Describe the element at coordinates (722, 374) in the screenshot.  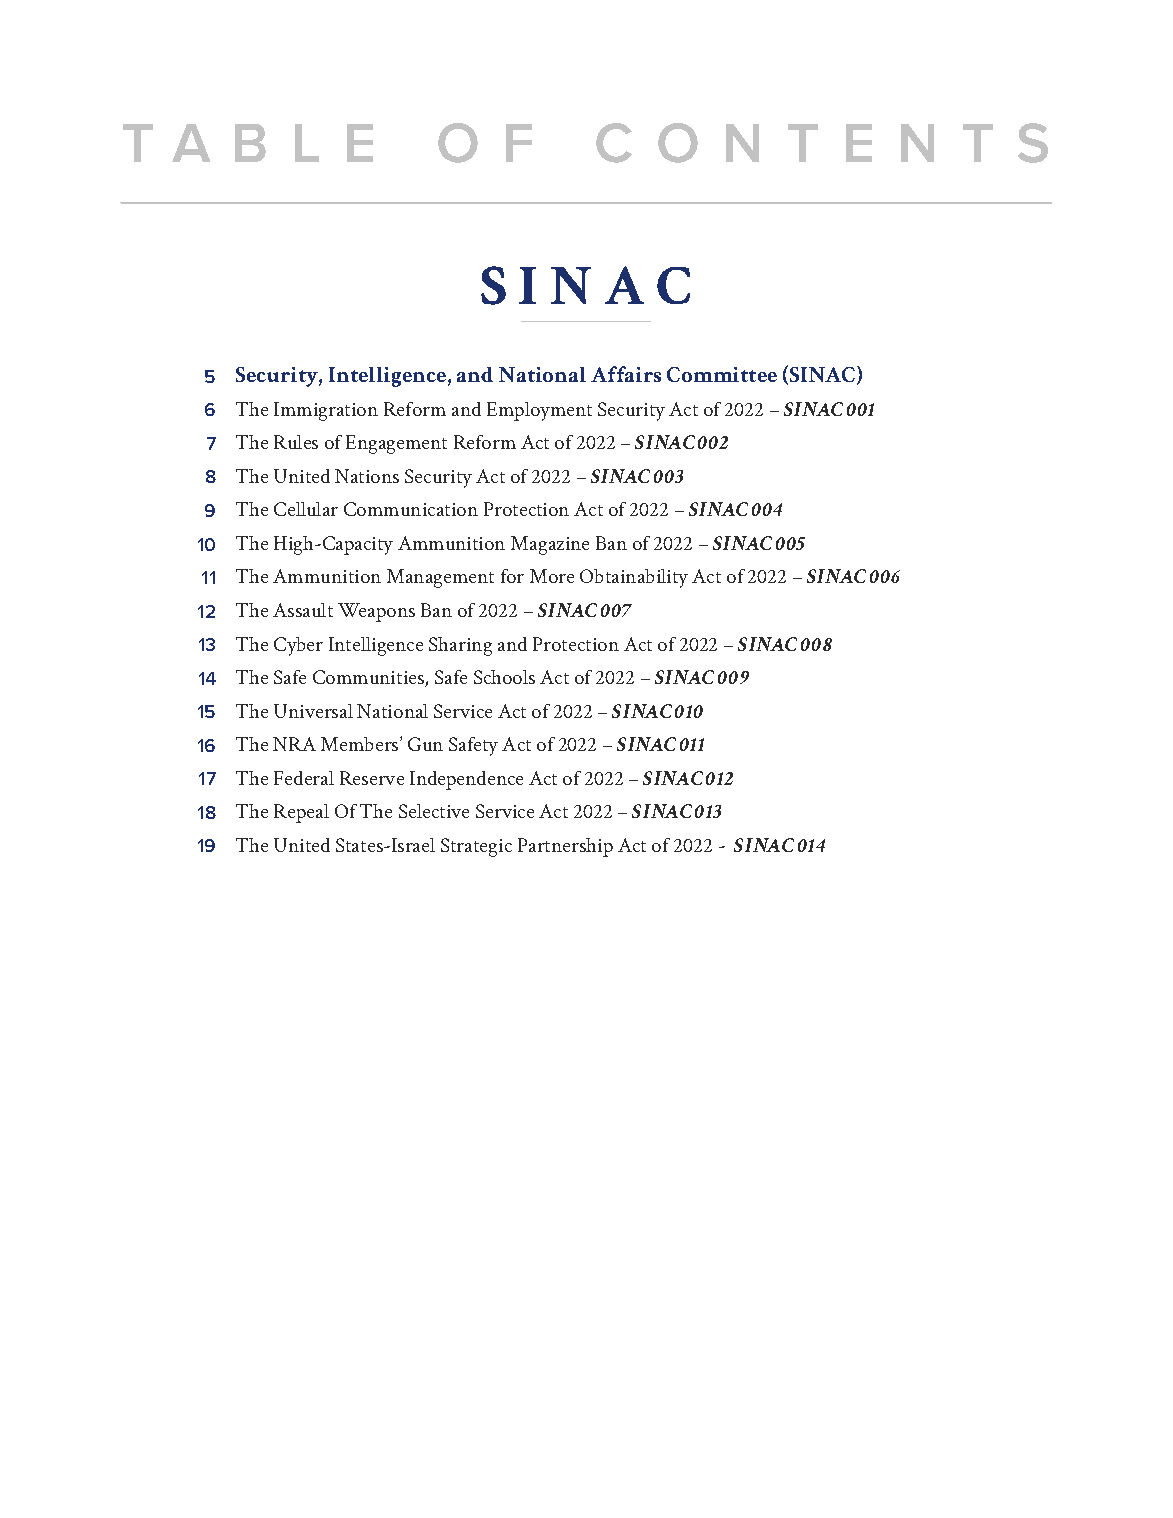
I see `Committee` at that location.
